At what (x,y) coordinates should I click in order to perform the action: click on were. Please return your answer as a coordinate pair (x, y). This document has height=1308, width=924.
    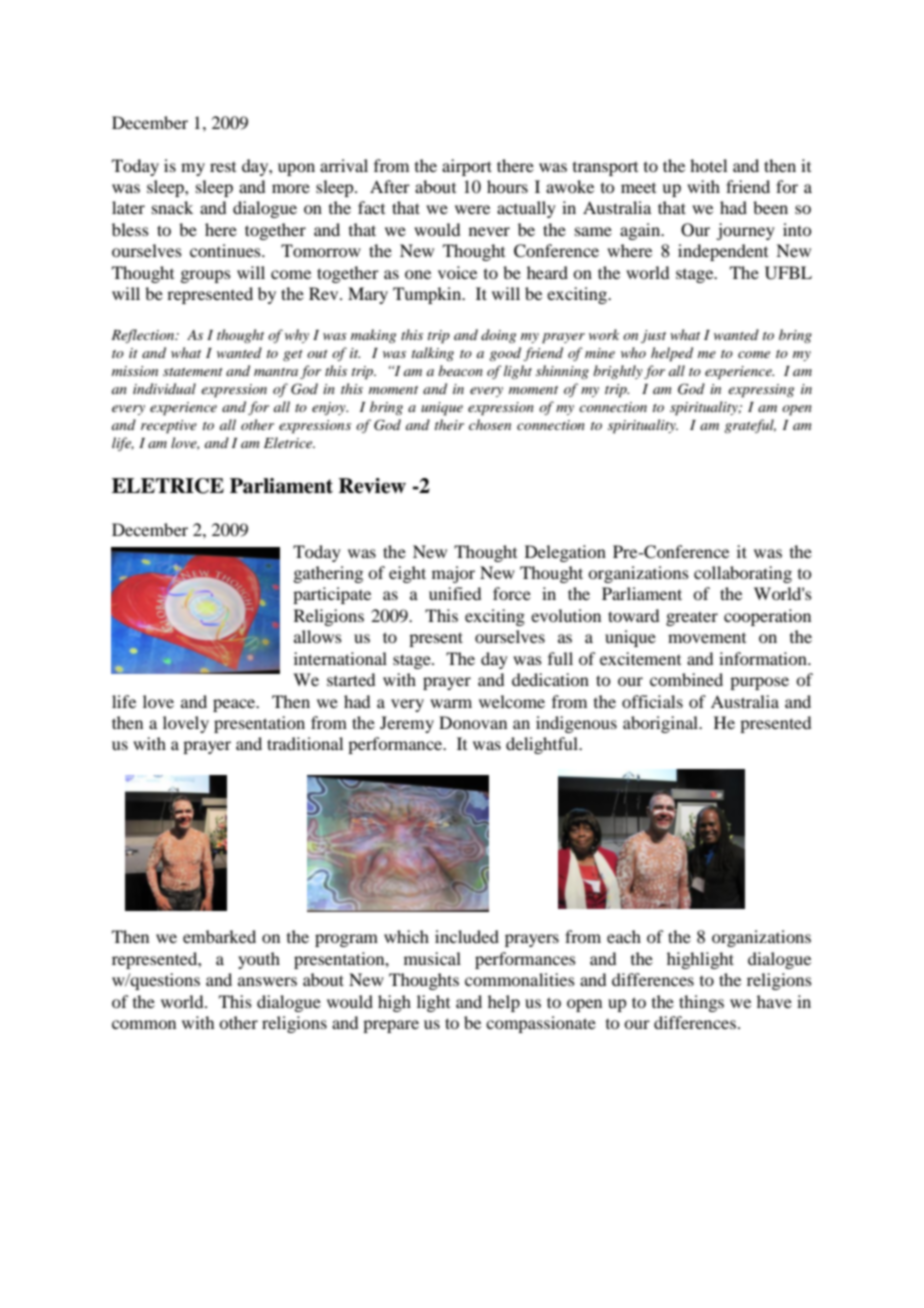
    Looking at the image, I should click on (472, 209).
